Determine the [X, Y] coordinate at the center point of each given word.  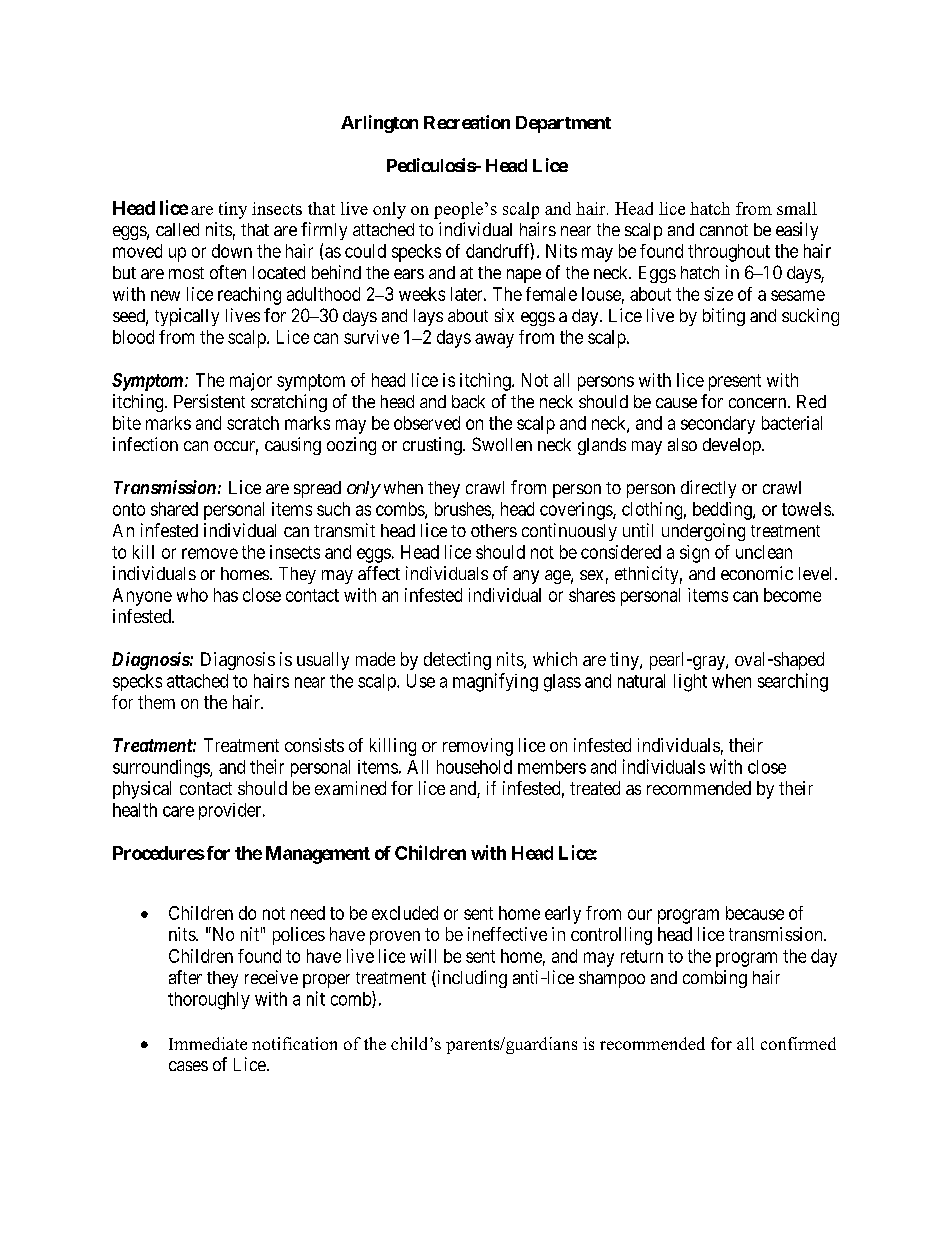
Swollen [502, 444]
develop [733, 446]
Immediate [208, 1043]
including [471, 979]
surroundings [162, 768]
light [690, 683]
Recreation [467, 122]
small [797, 208]
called [177, 229]
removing [478, 747]
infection [145, 444]
